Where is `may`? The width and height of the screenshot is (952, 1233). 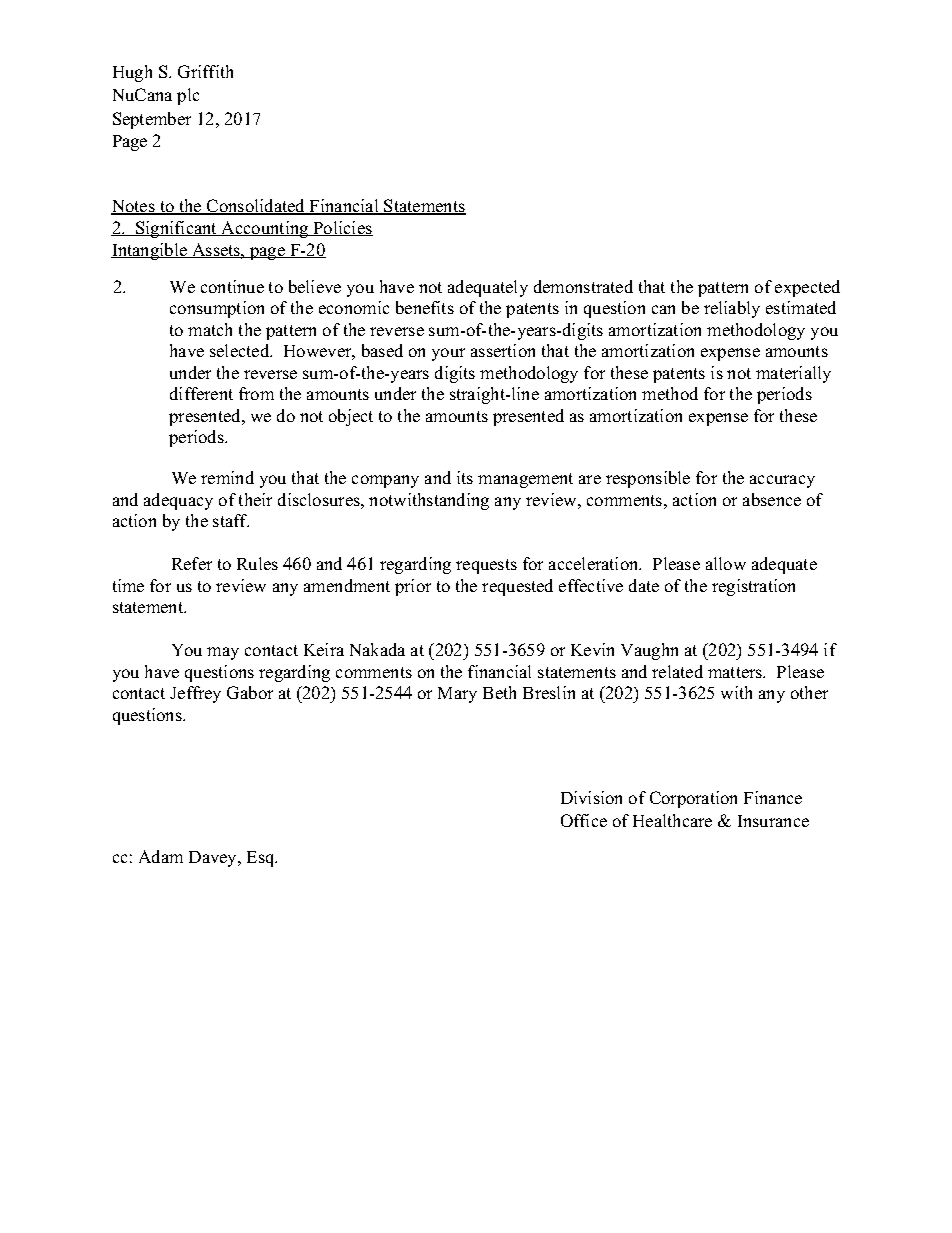
may is located at coordinates (223, 653).
